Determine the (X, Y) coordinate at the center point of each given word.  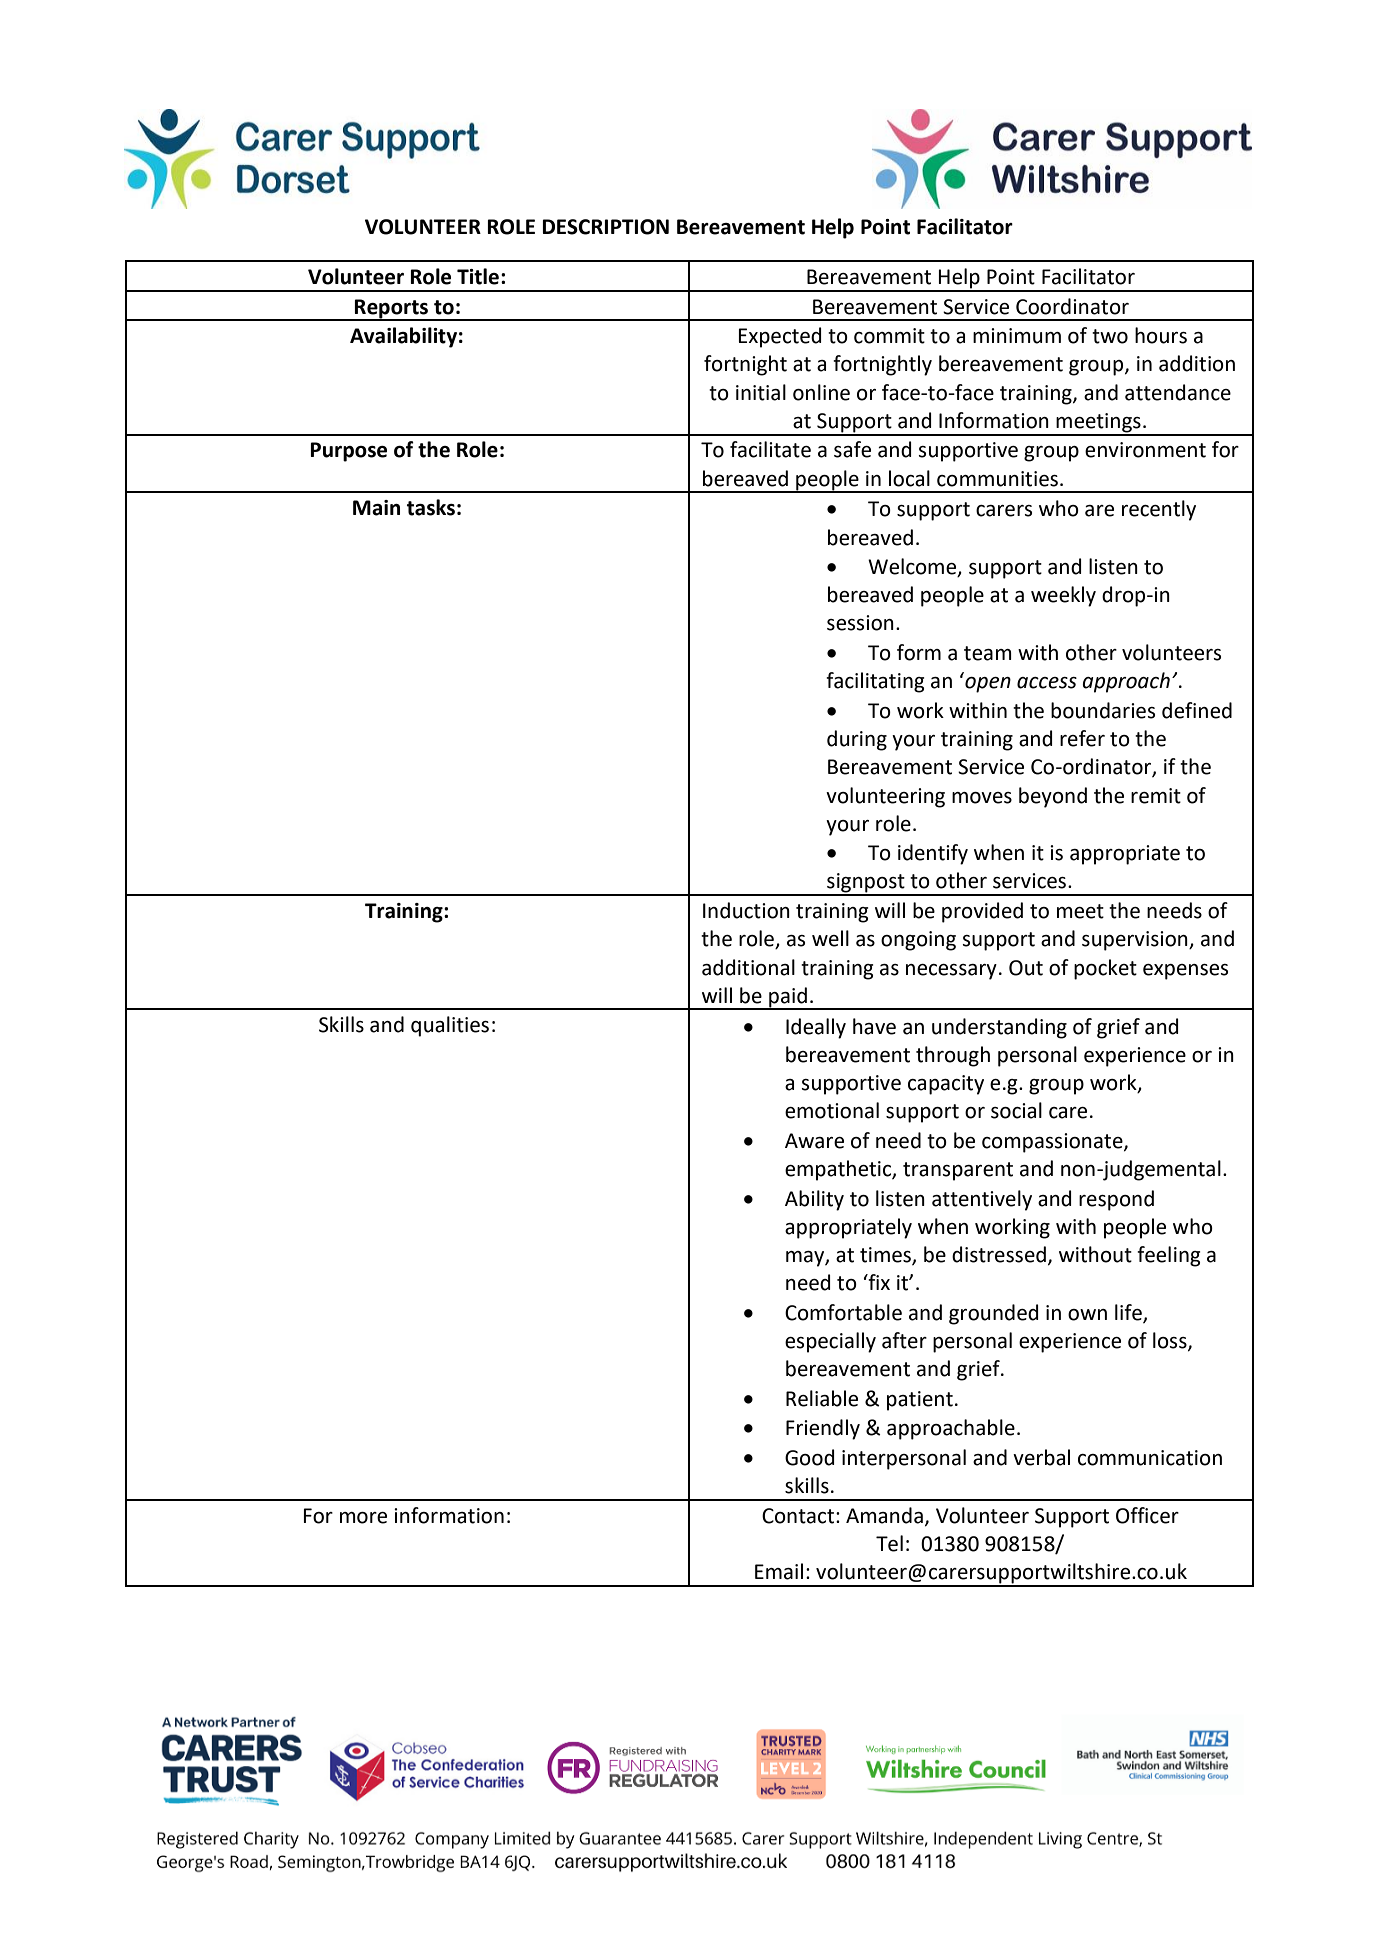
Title (478, 276)
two (1110, 336)
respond (1116, 1200)
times (886, 1256)
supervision (1136, 941)
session (860, 623)
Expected (780, 337)
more (363, 1518)
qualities (450, 1026)
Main (376, 508)
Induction (746, 910)
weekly (1063, 596)
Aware (814, 1141)
